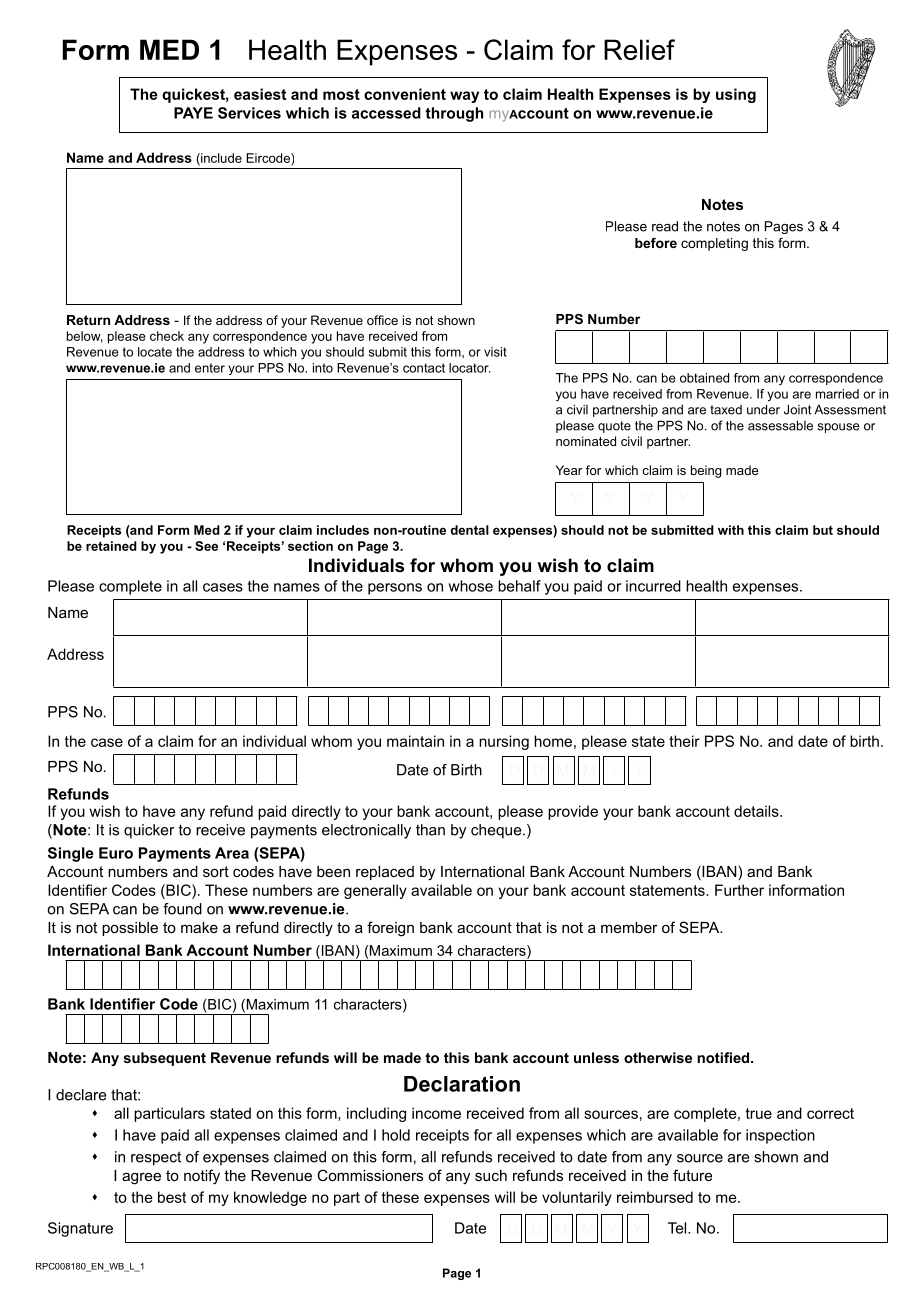 Image resolution: width=924 pixels, height=1308 pixels. What do you see at coordinates (193, 113) in the page?
I see `PAYE` at bounding box center [193, 113].
